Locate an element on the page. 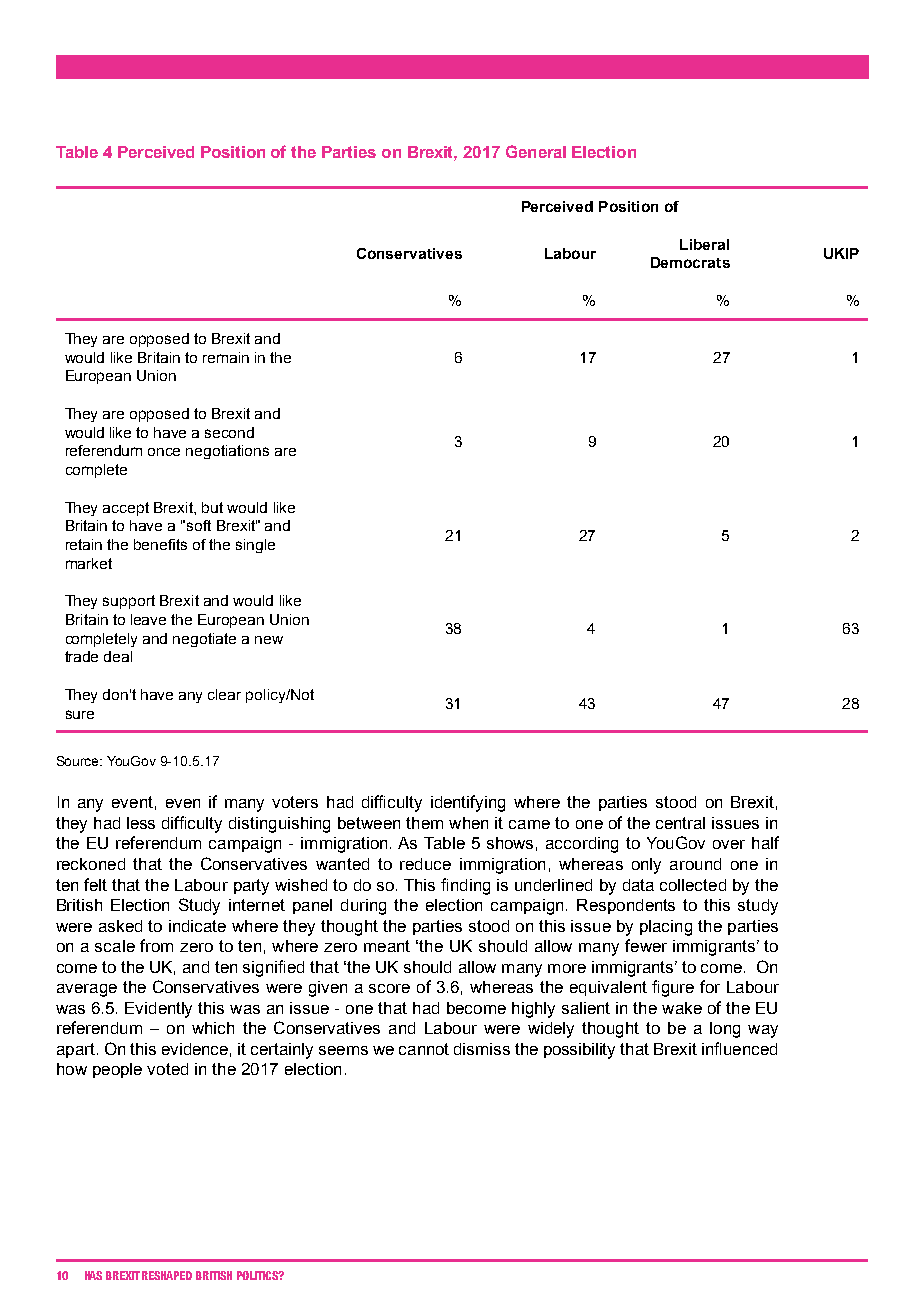  RESHAPED is located at coordinates (167, 1275).
